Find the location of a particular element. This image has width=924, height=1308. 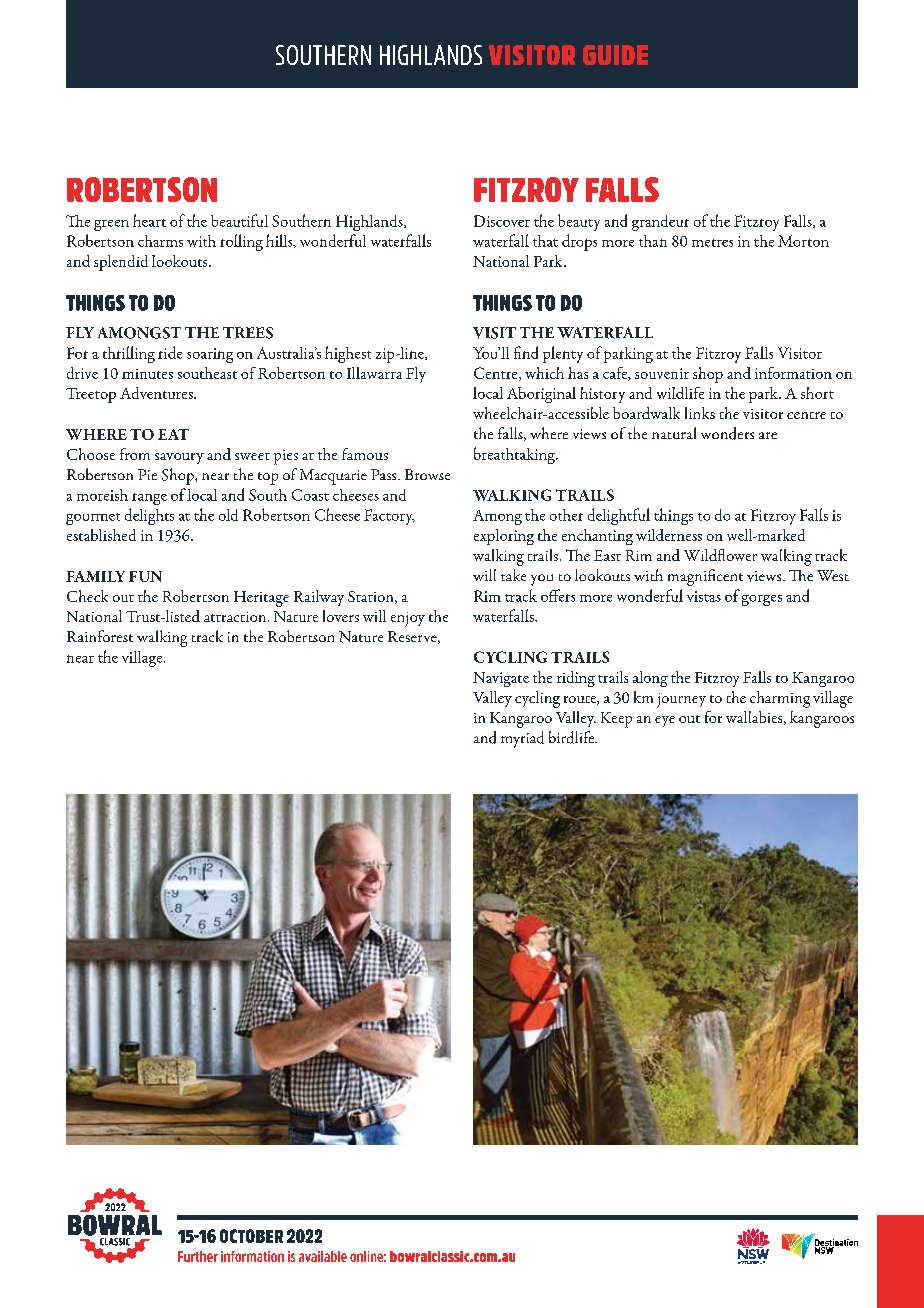

Rainforest is located at coordinates (100, 636).
